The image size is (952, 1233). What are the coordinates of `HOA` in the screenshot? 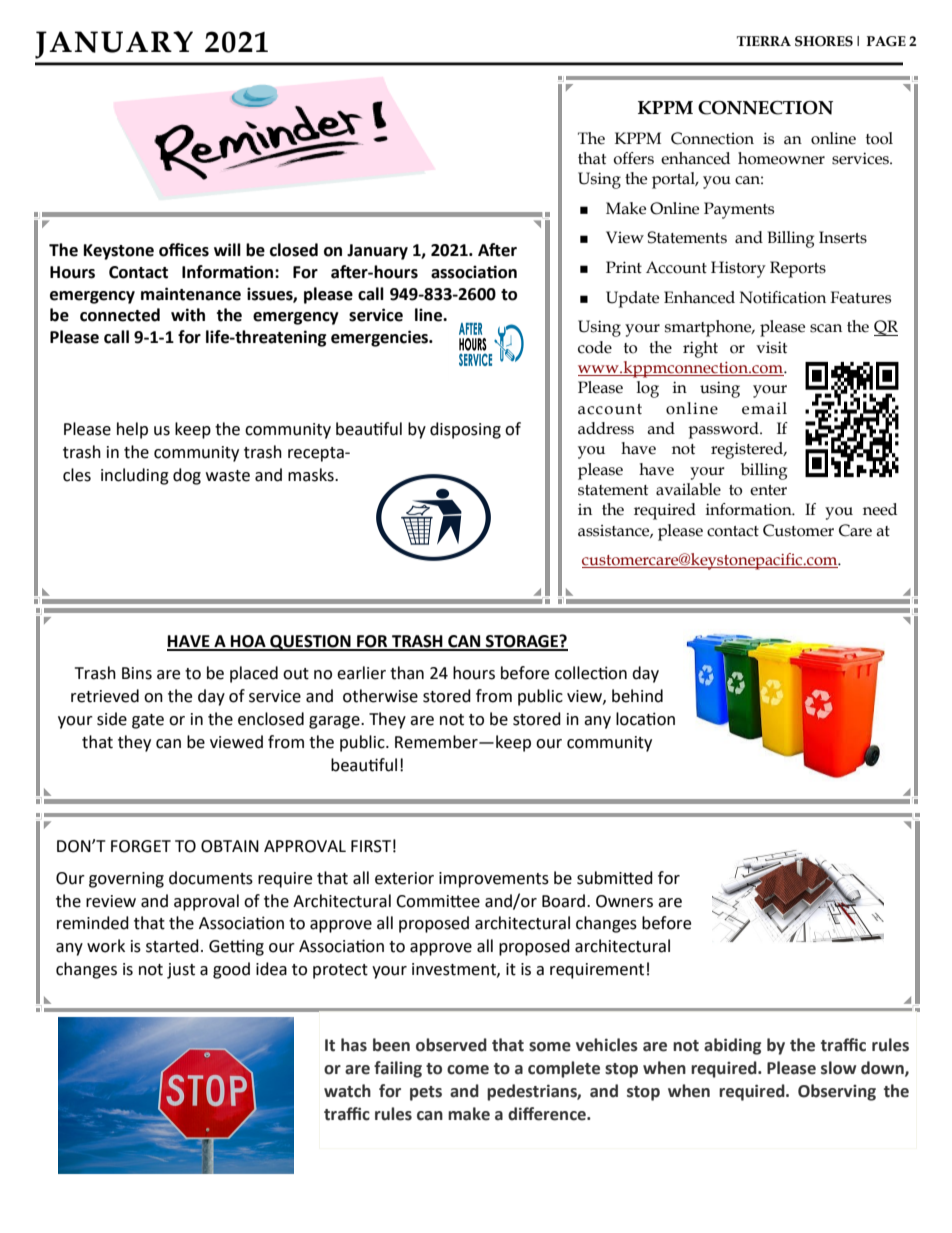 It's located at (248, 642).
